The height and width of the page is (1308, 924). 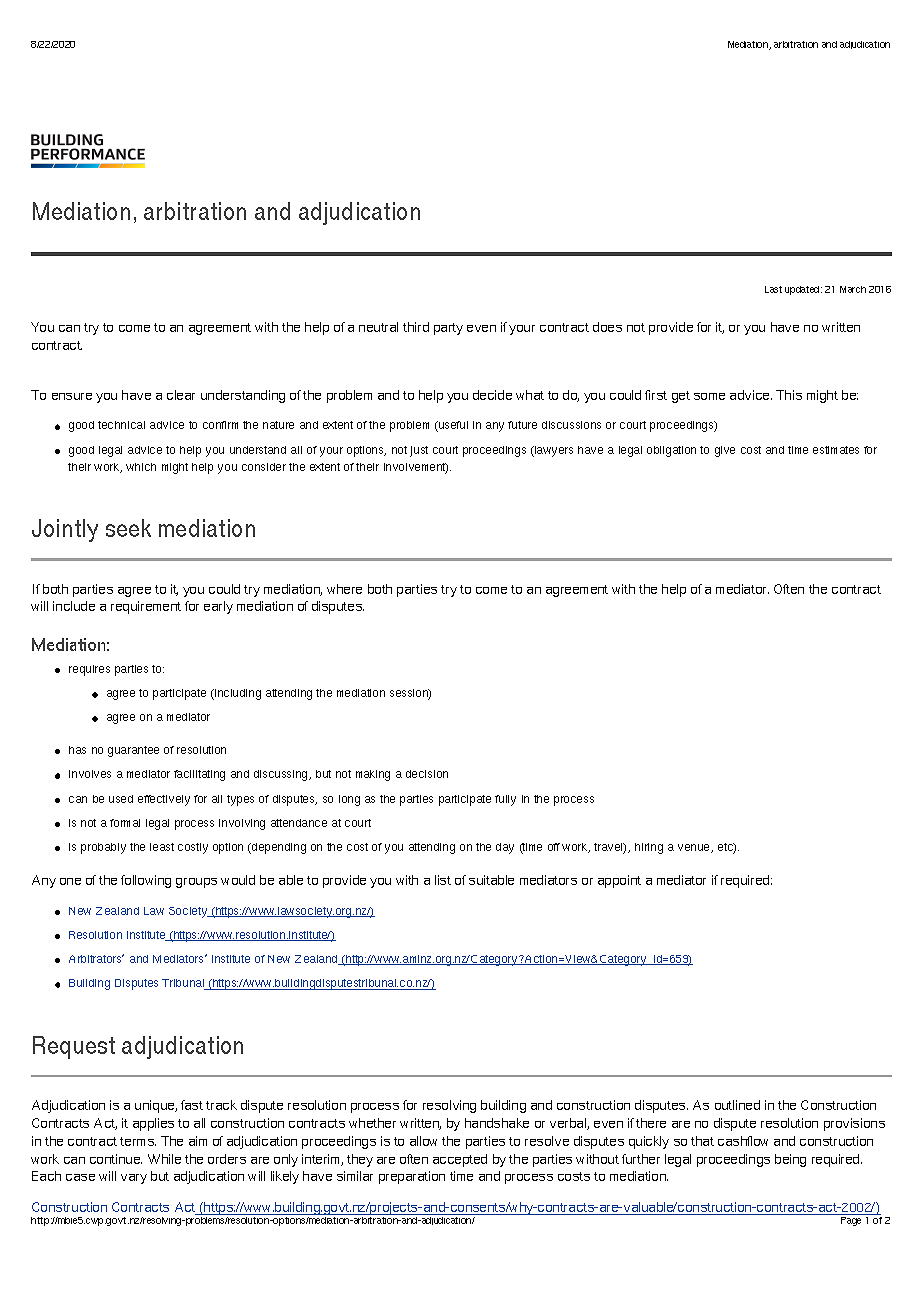 I want to click on vary, so click(x=134, y=1179).
